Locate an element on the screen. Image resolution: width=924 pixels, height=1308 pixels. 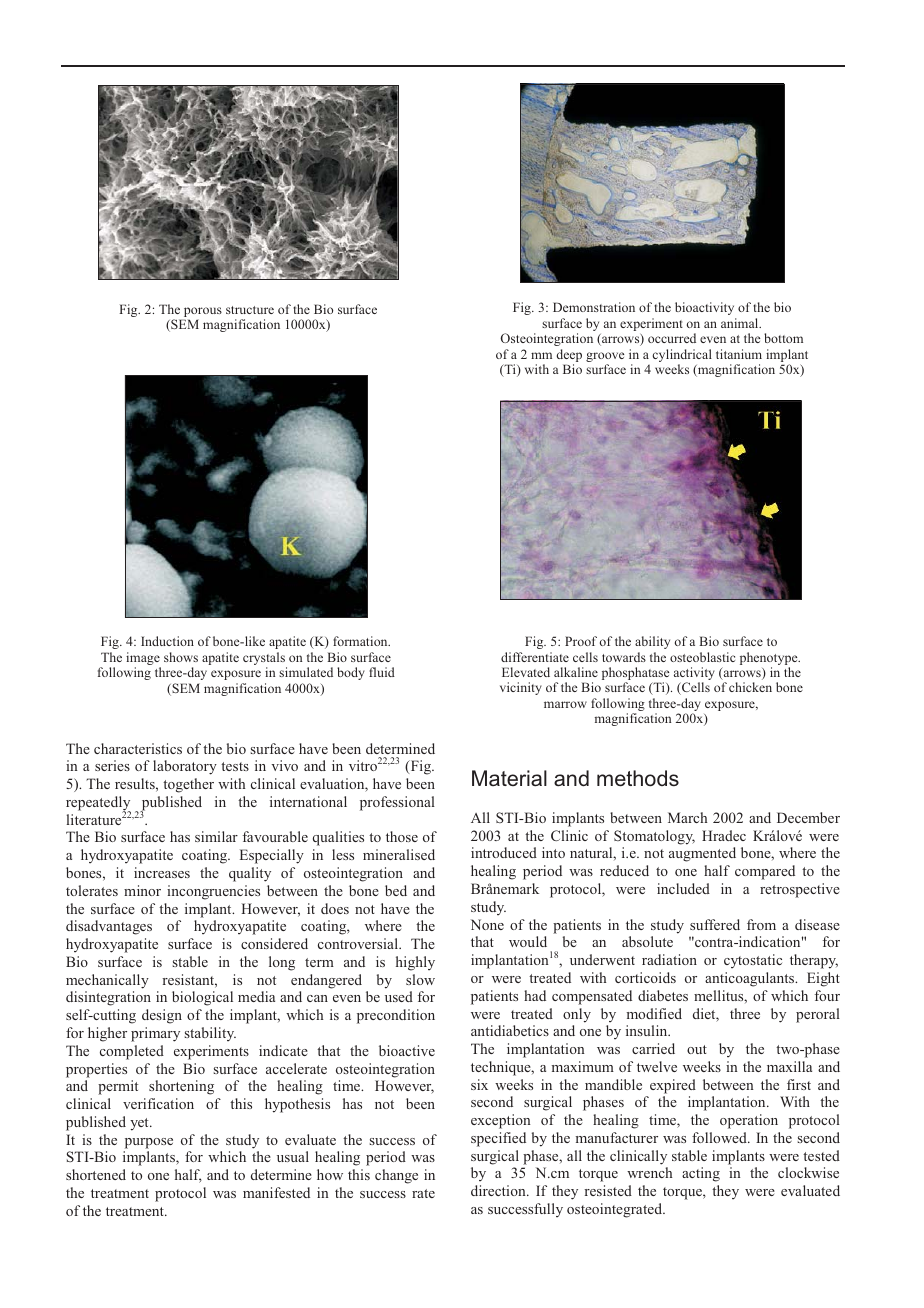
Induction is located at coordinates (167, 641).
